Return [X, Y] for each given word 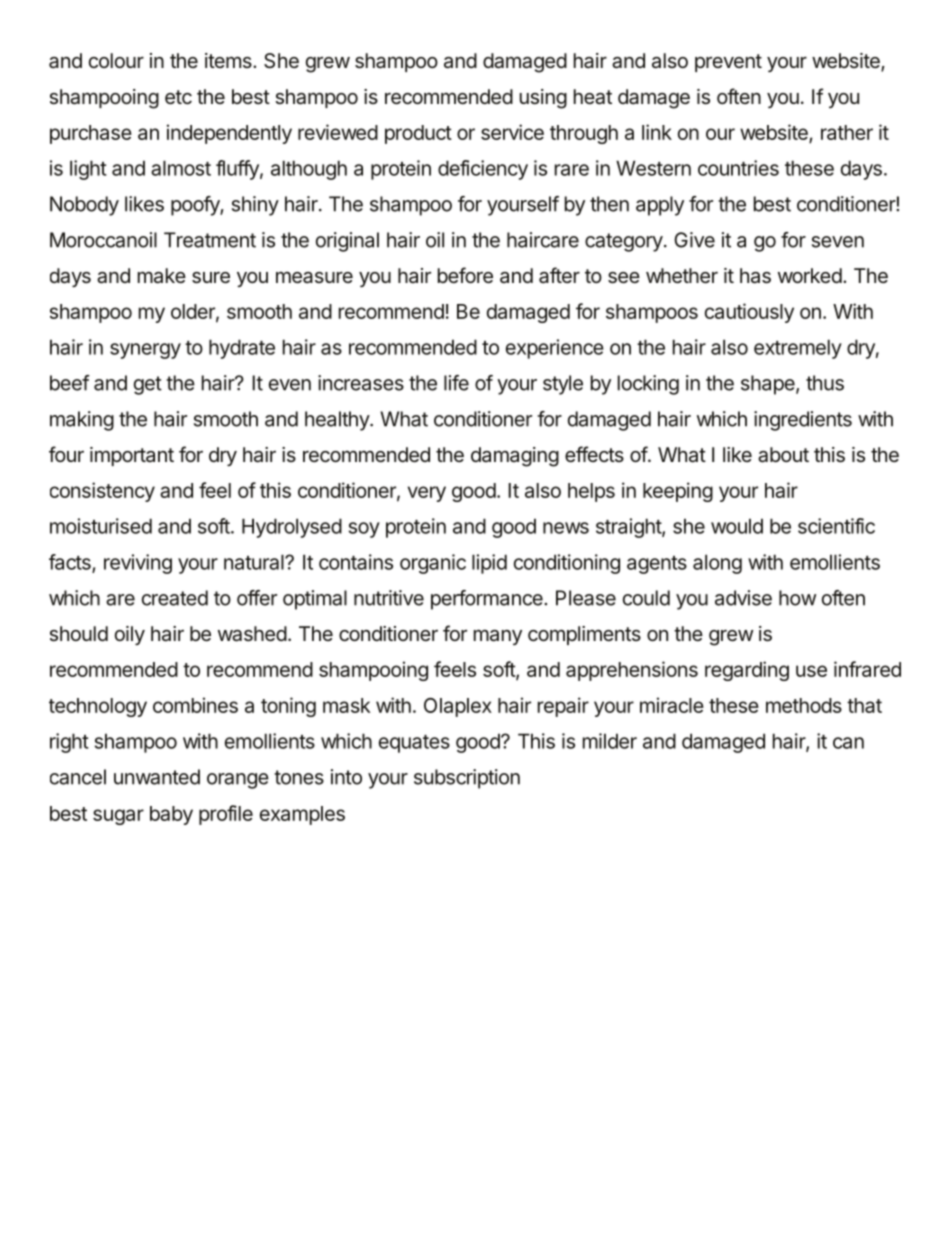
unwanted [157, 777]
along [717, 564]
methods [804, 705]
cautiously [749, 313]
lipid [489, 564]
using [543, 99]
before [465, 275]
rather [847, 132]
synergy [145, 351]
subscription [467, 779]
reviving [138, 564]
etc [178, 97]
